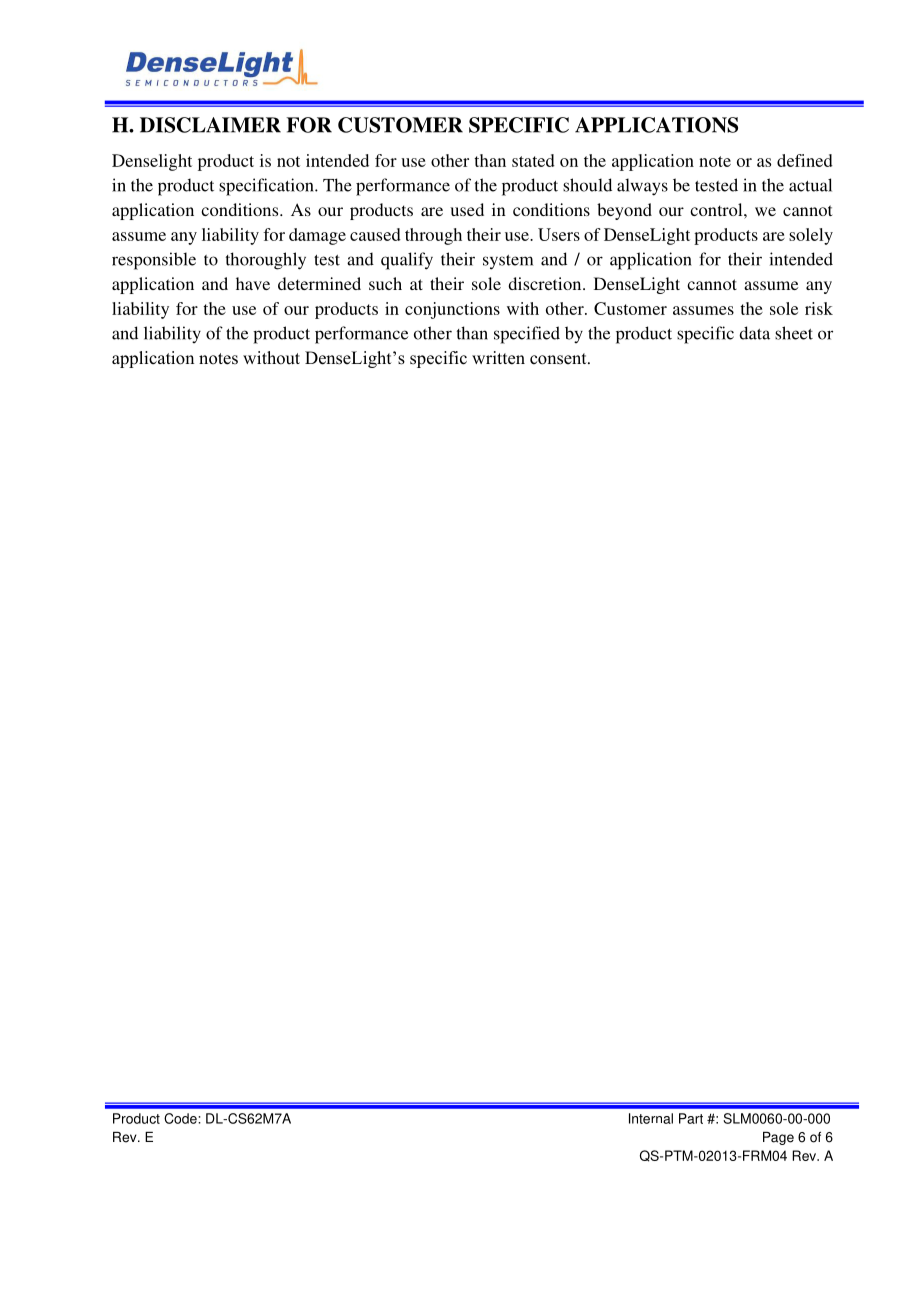  What do you see at coordinates (319, 283) in the screenshot?
I see `determined` at bounding box center [319, 283].
